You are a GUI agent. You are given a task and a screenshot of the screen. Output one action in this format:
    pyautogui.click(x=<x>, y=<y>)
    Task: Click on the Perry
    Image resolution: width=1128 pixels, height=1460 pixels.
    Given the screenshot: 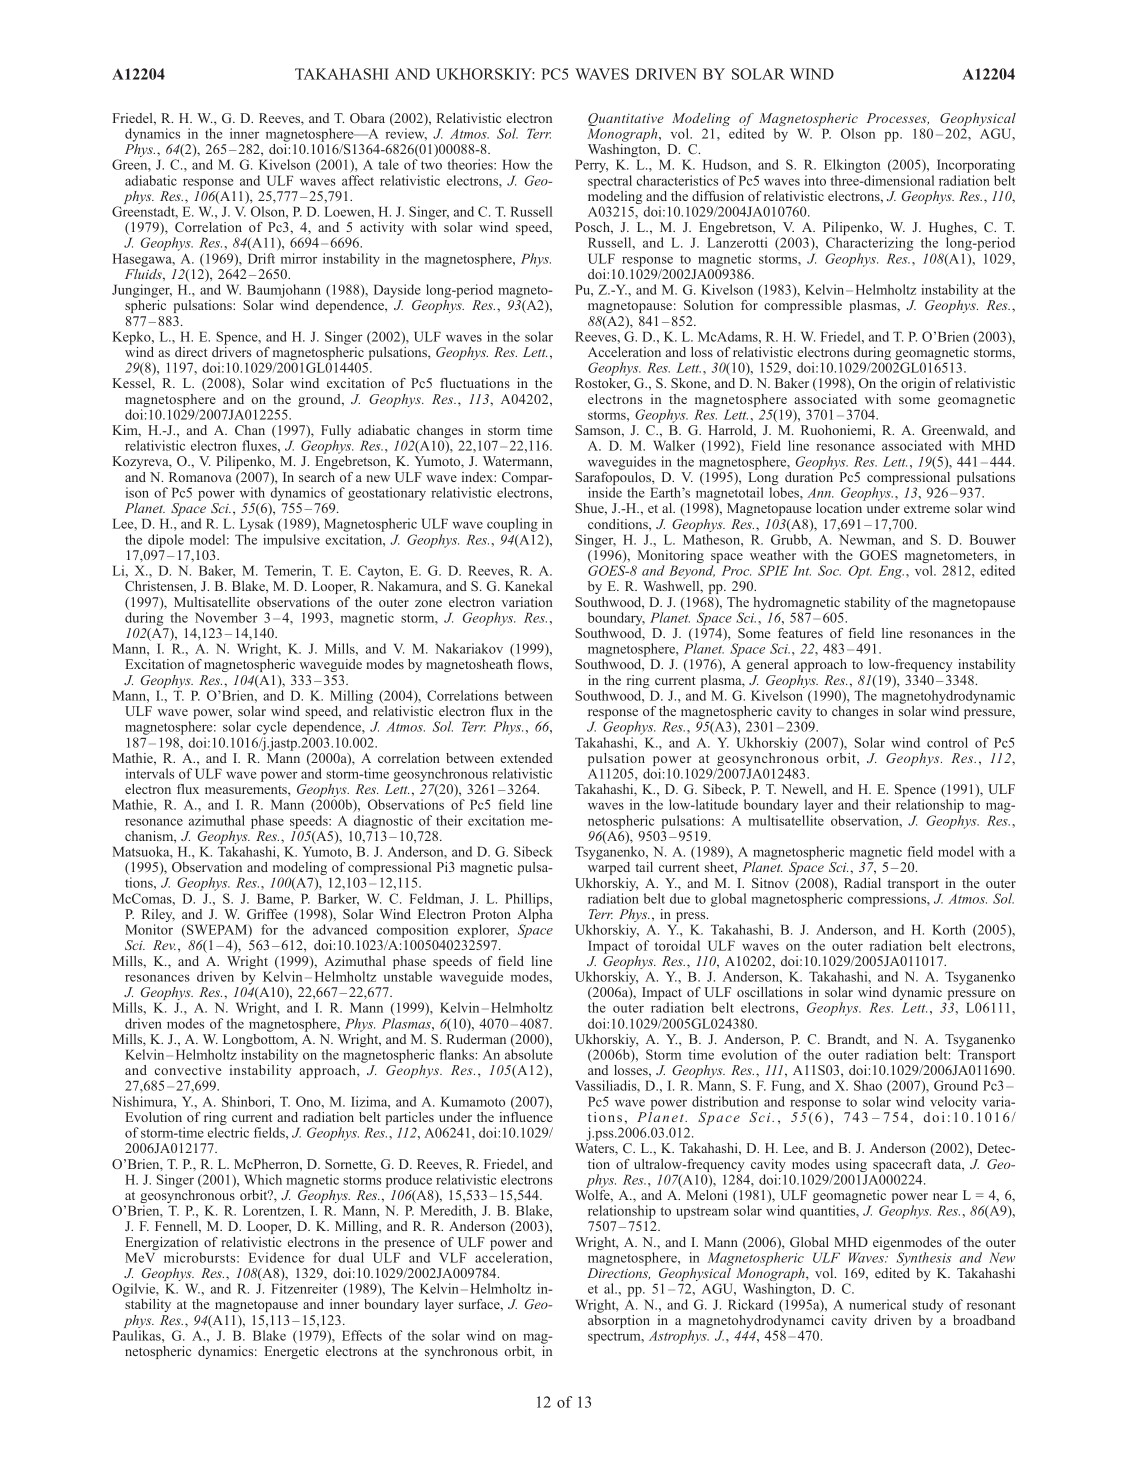 What is the action you would take?
    pyautogui.click(x=591, y=166)
